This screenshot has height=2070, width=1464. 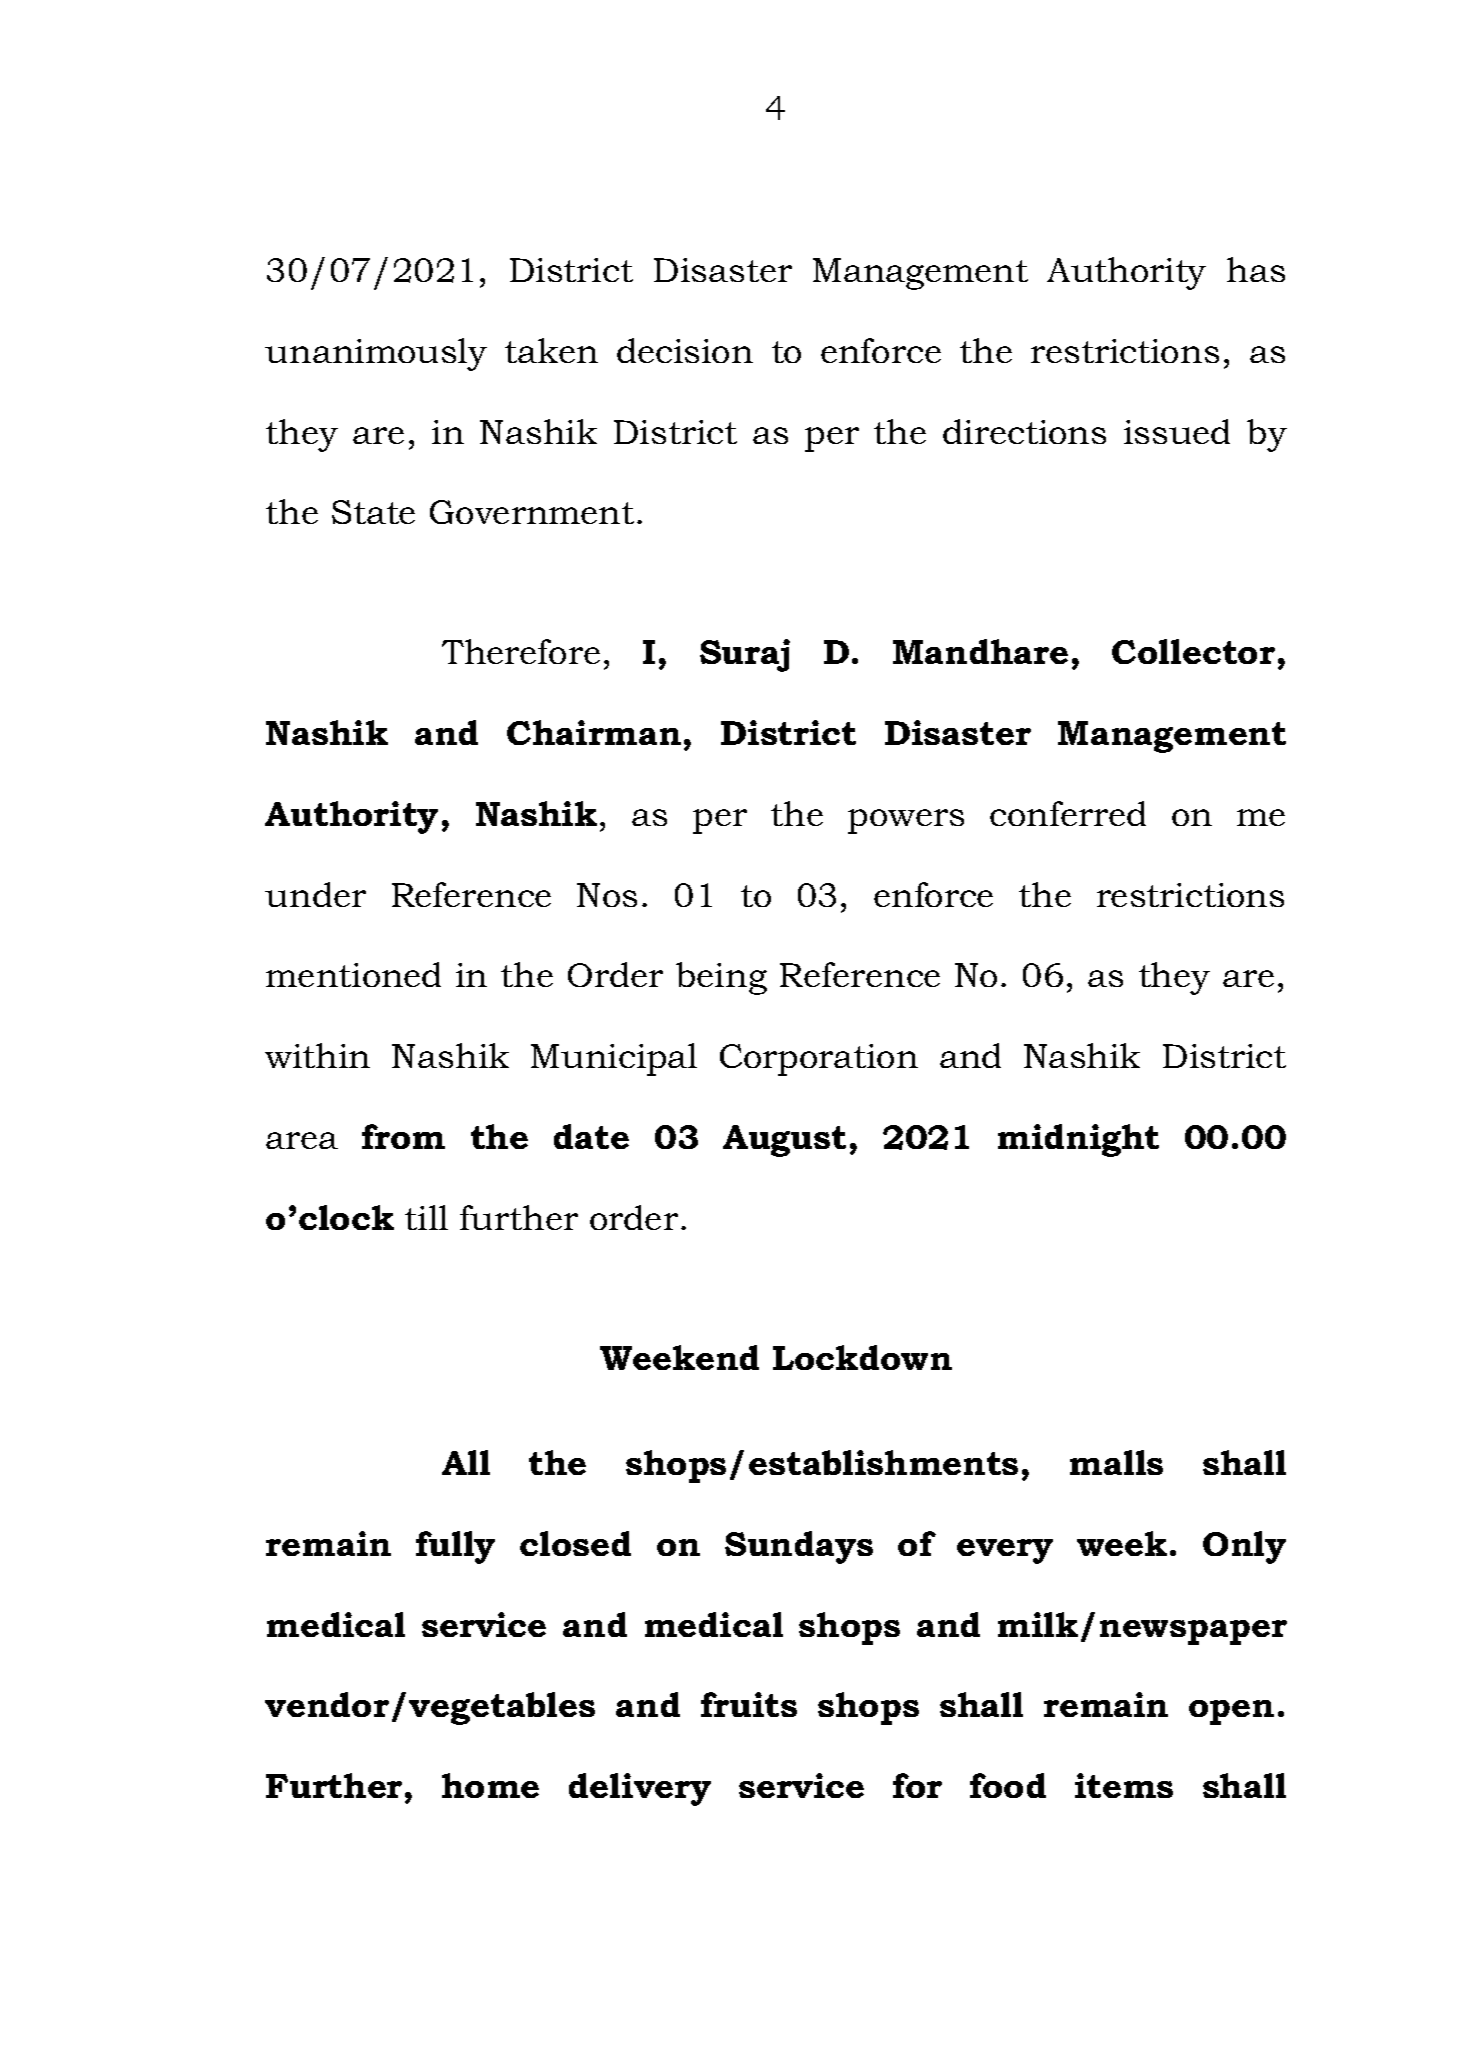 I want to click on State, so click(x=373, y=512).
